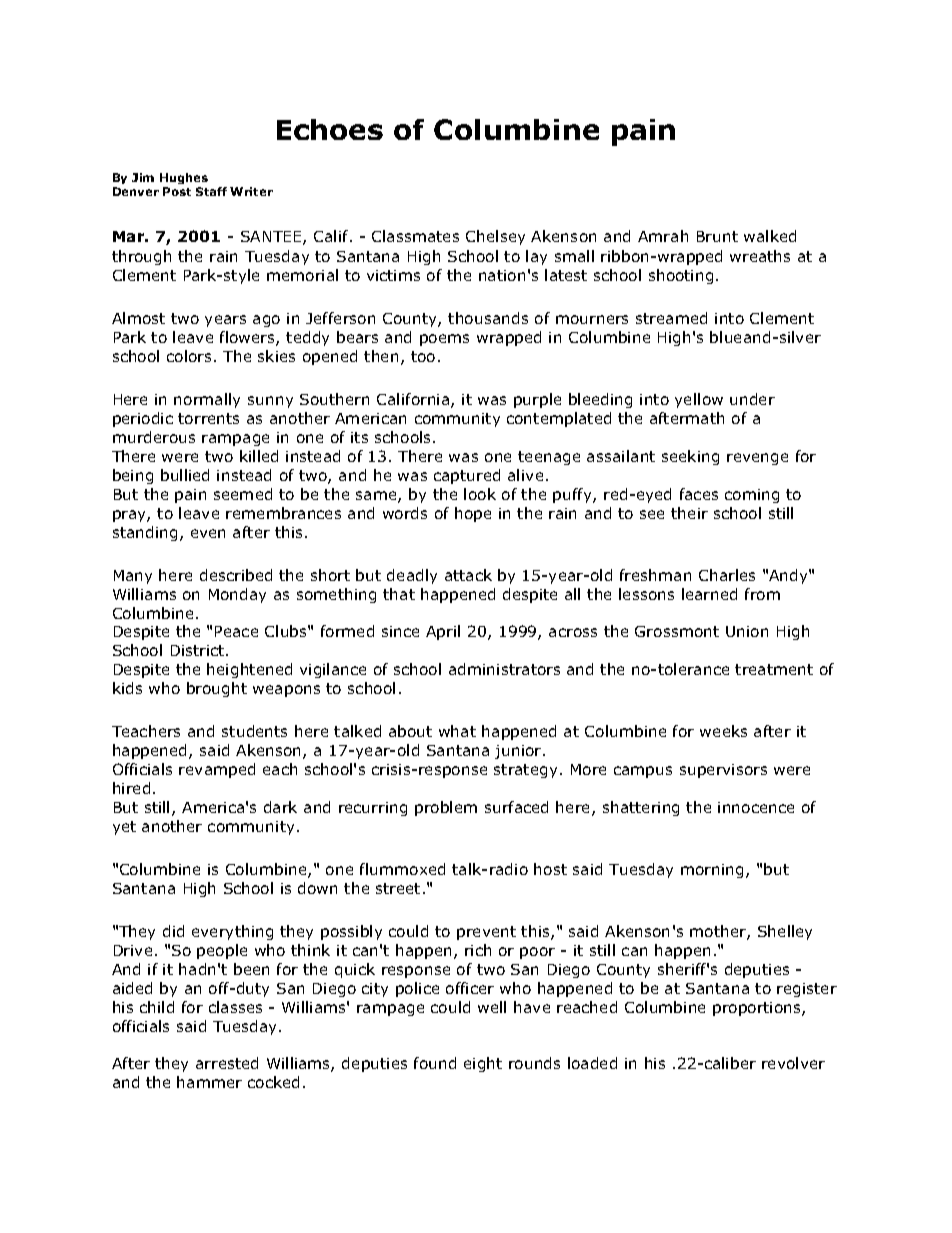 The image size is (952, 1233). I want to click on Brunt, so click(717, 236).
